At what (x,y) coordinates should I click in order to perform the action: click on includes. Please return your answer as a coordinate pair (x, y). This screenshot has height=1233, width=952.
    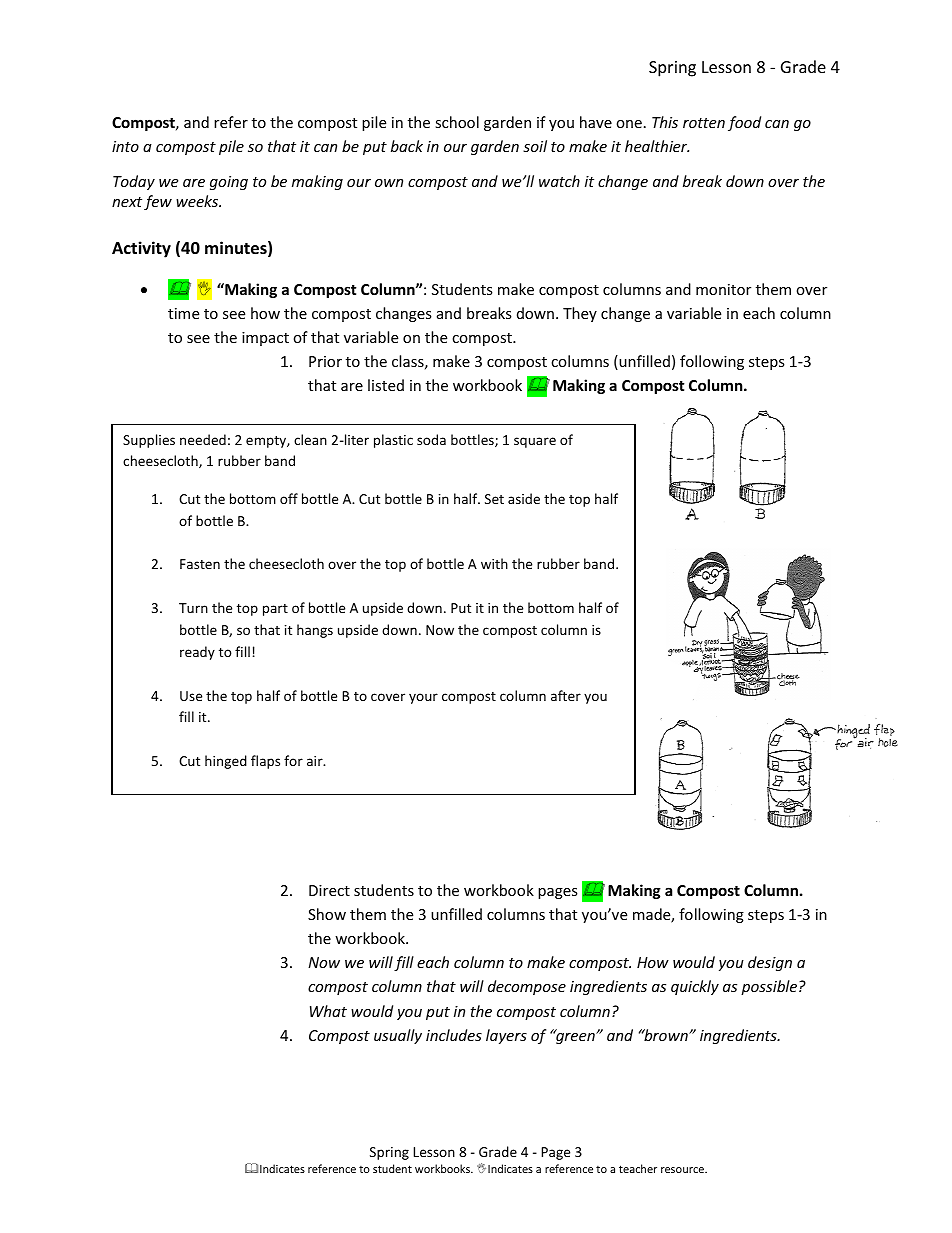
    Looking at the image, I should click on (454, 1035).
